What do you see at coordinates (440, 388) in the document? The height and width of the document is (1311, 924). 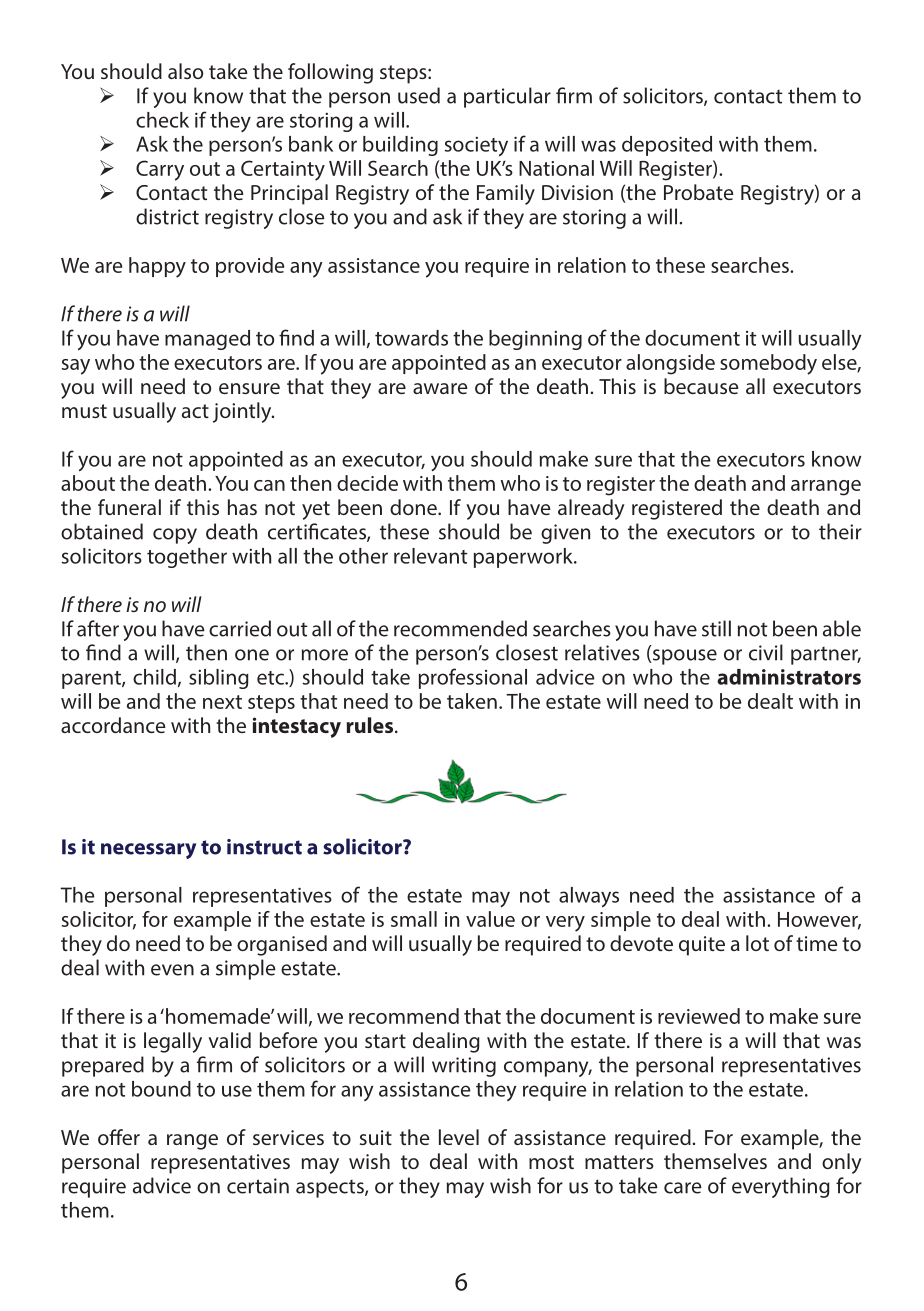 I see `aware` at bounding box center [440, 388].
